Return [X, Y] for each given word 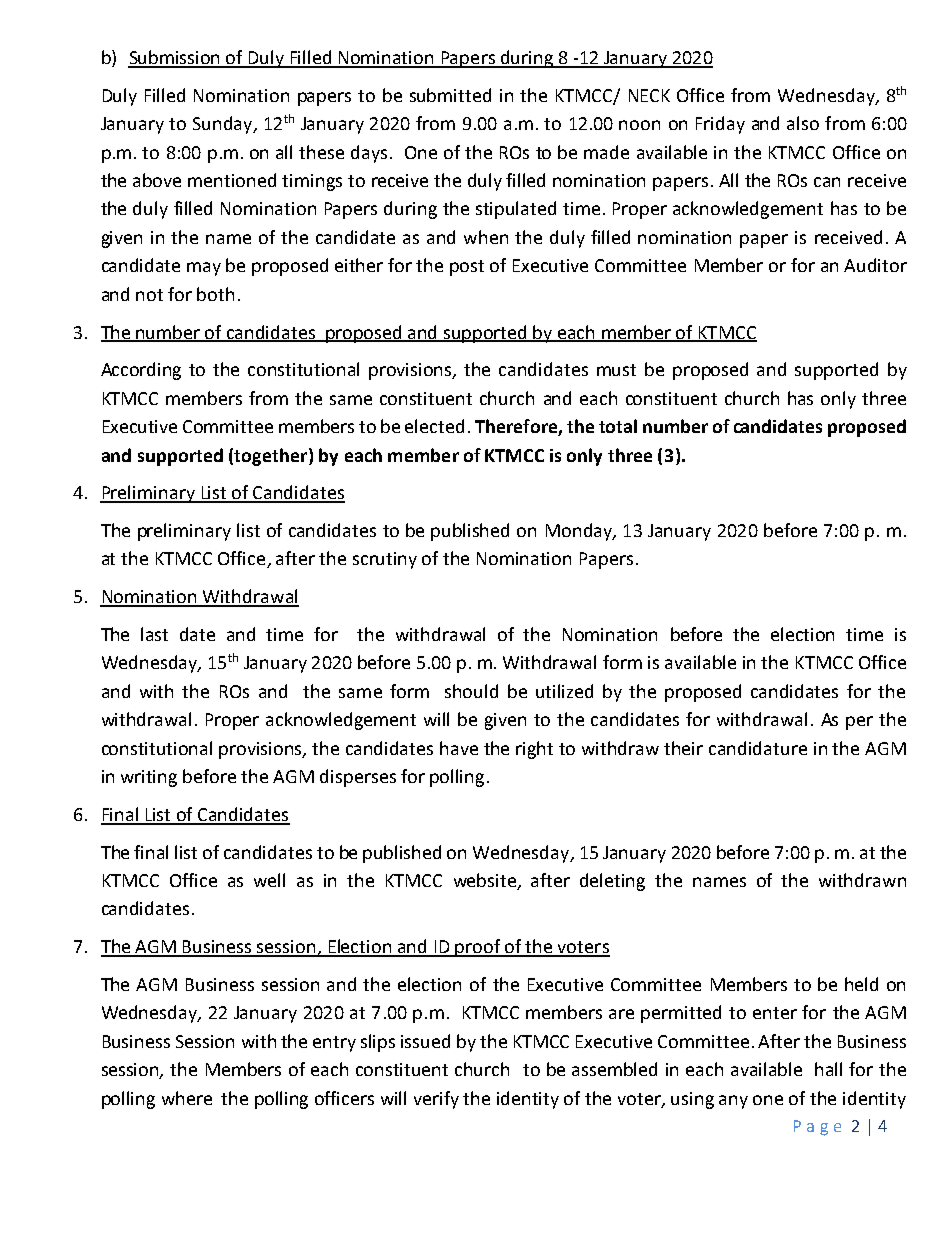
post [467, 268]
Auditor [875, 265]
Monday [580, 532]
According [141, 371]
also [803, 123]
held [861, 984]
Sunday [224, 125]
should [471, 691]
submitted [450, 95]
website [486, 881]
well [269, 880]
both [215, 294]
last [154, 634]
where [187, 1098]
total [618, 426]
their [683, 748]
